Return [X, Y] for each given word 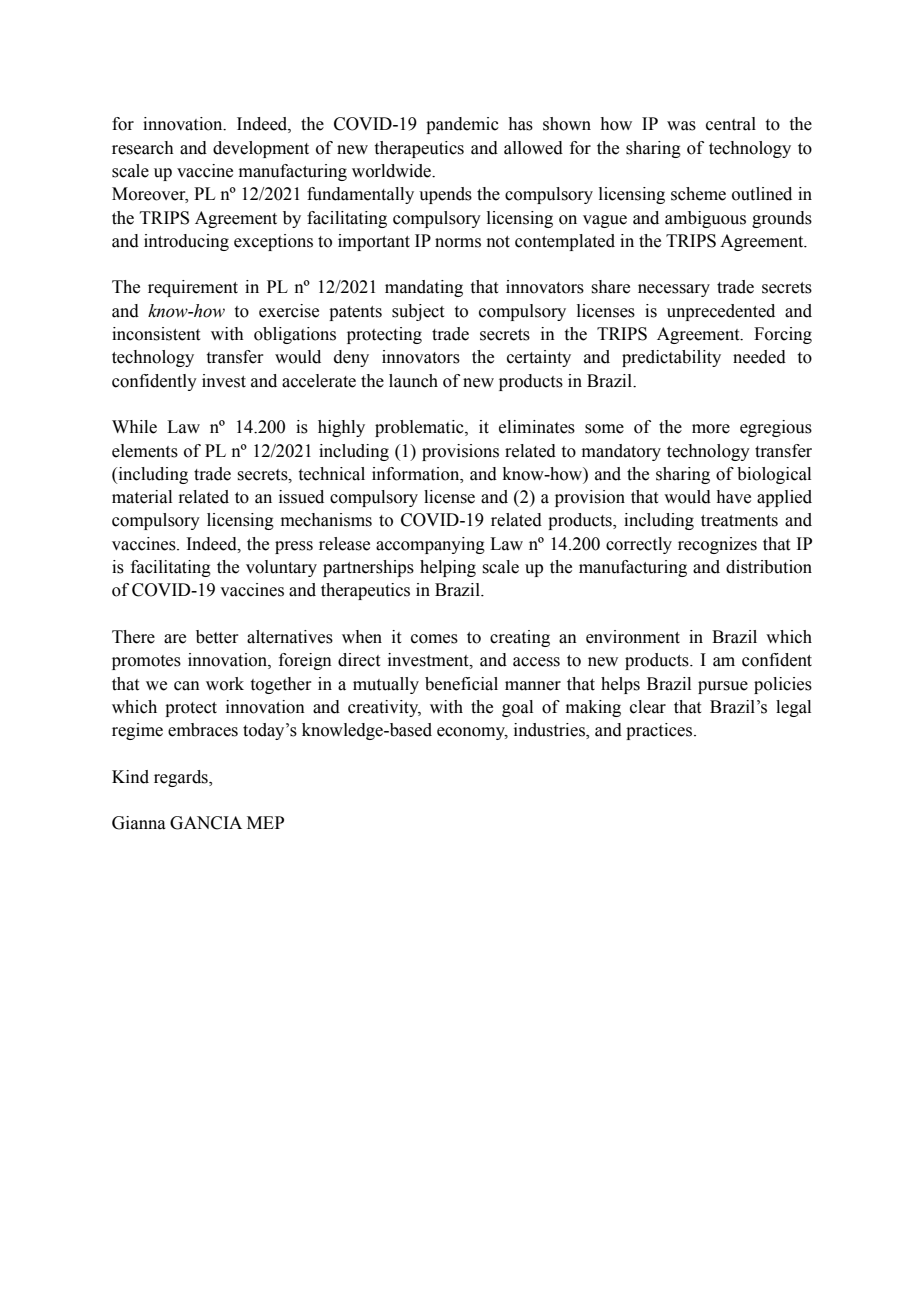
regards [182, 778]
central [731, 124]
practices [660, 731]
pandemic [462, 125]
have [733, 497]
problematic [420, 428]
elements [145, 451]
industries [550, 731]
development [261, 149]
